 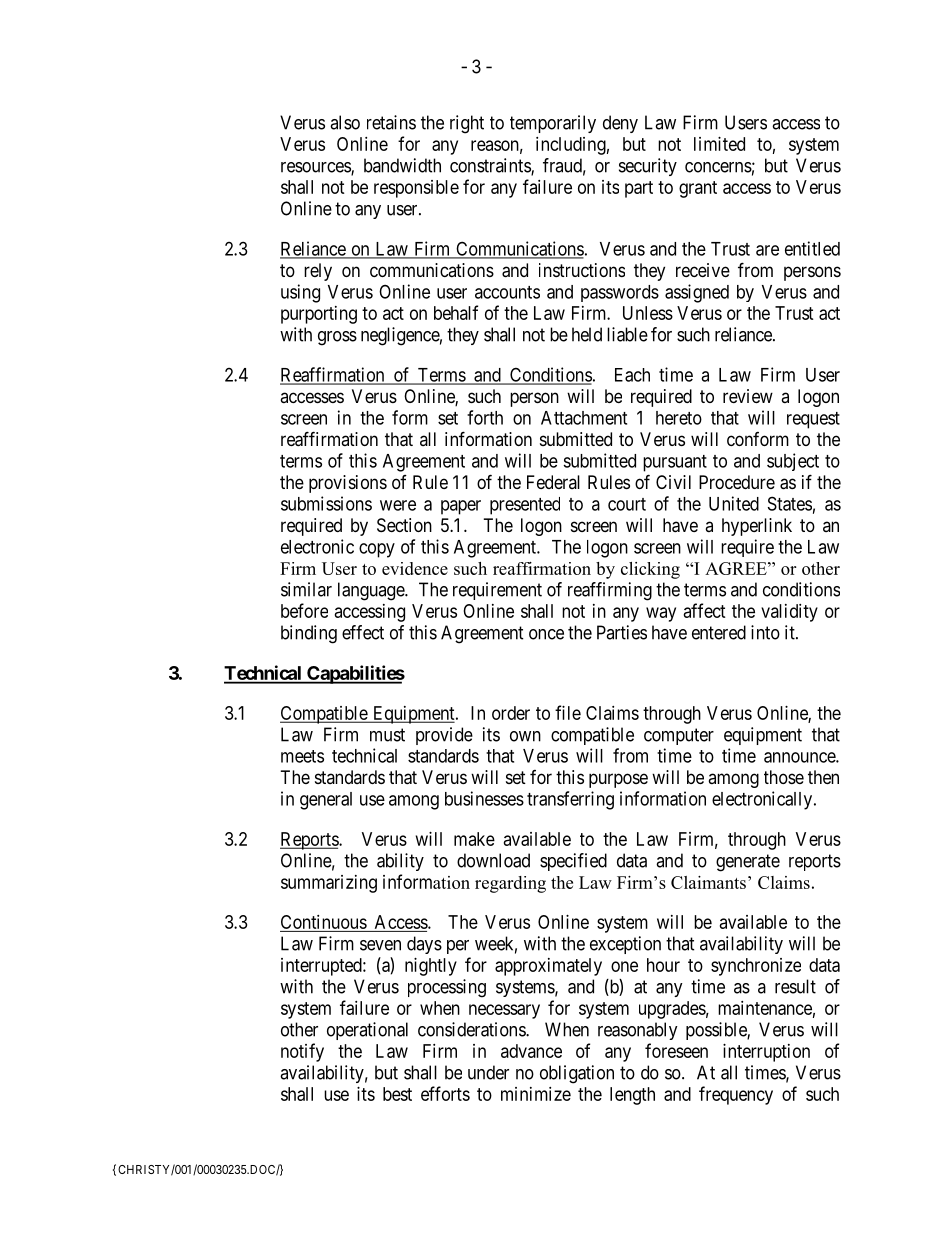 What do you see at coordinates (765, 632) in the screenshot?
I see `into` at bounding box center [765, 632].
